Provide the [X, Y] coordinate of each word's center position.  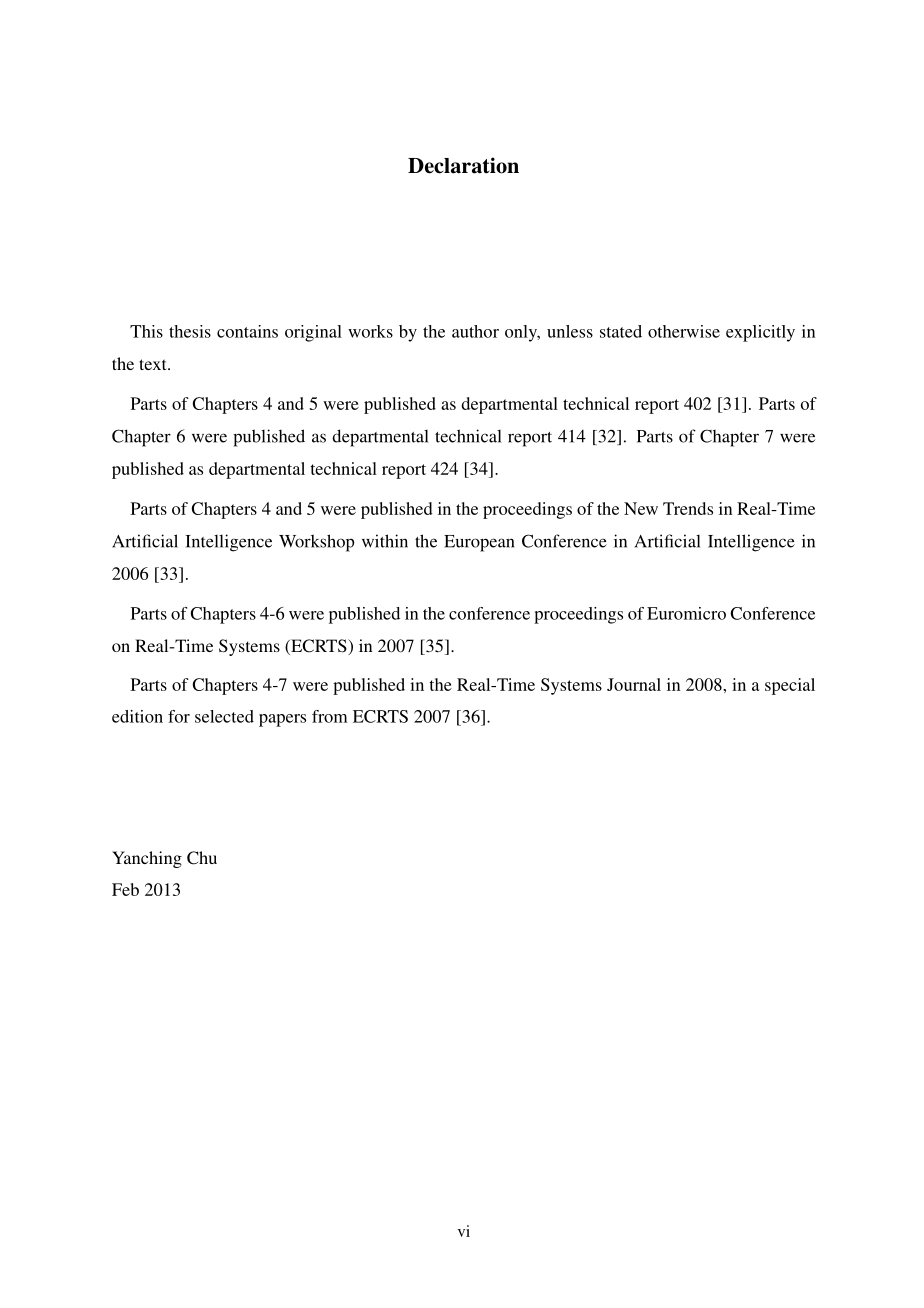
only [522, 333]
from [330, 716]
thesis [190, 331]
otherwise [684, 331]
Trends [688, 508]
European [479, 543]
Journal [634, 684]
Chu [202, 858]
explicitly [760, 333]
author [475, 331]
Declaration [463, 165]
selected [224, 716]
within [385, 541]
